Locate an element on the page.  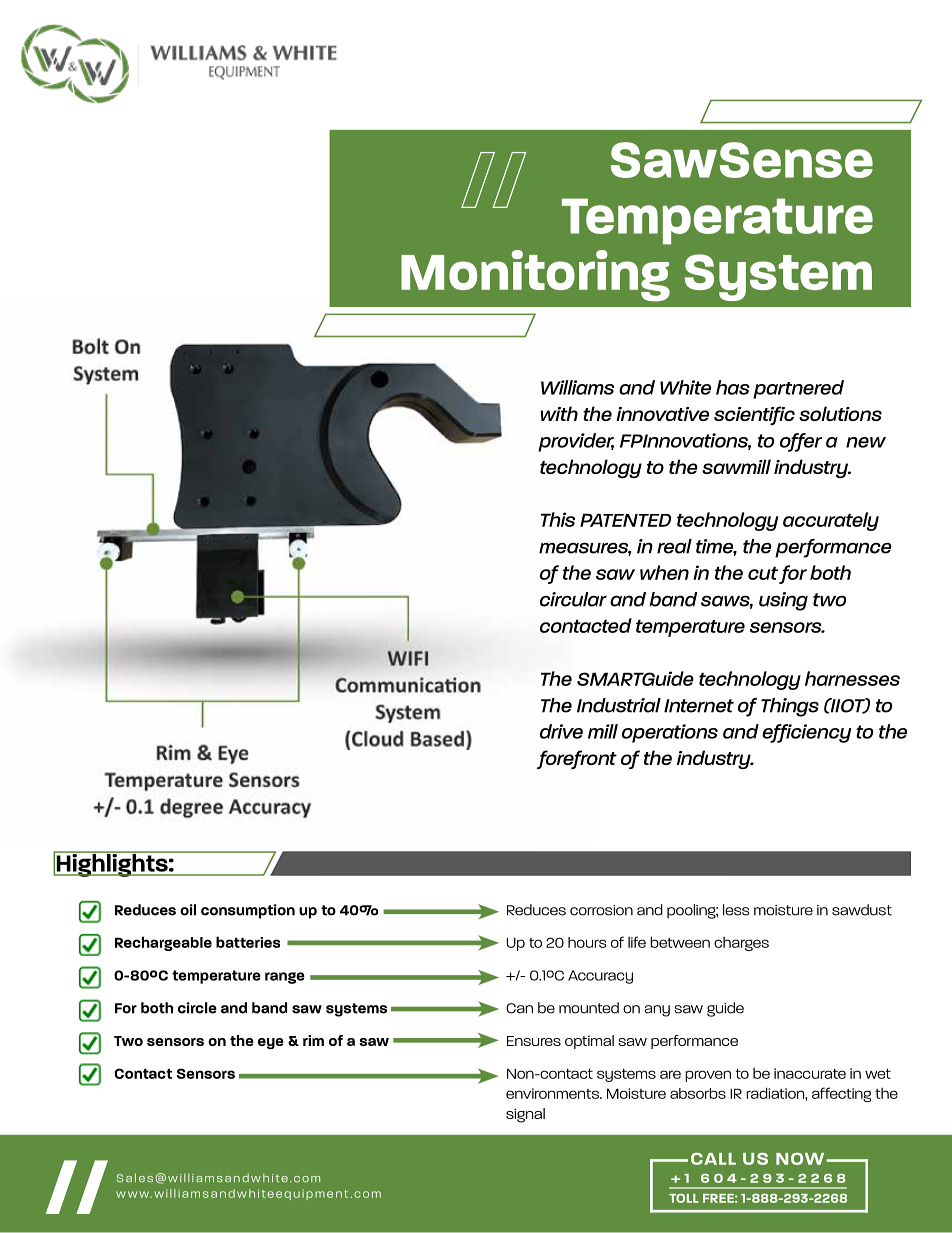
environments is located at coordinates (553, 1093).
